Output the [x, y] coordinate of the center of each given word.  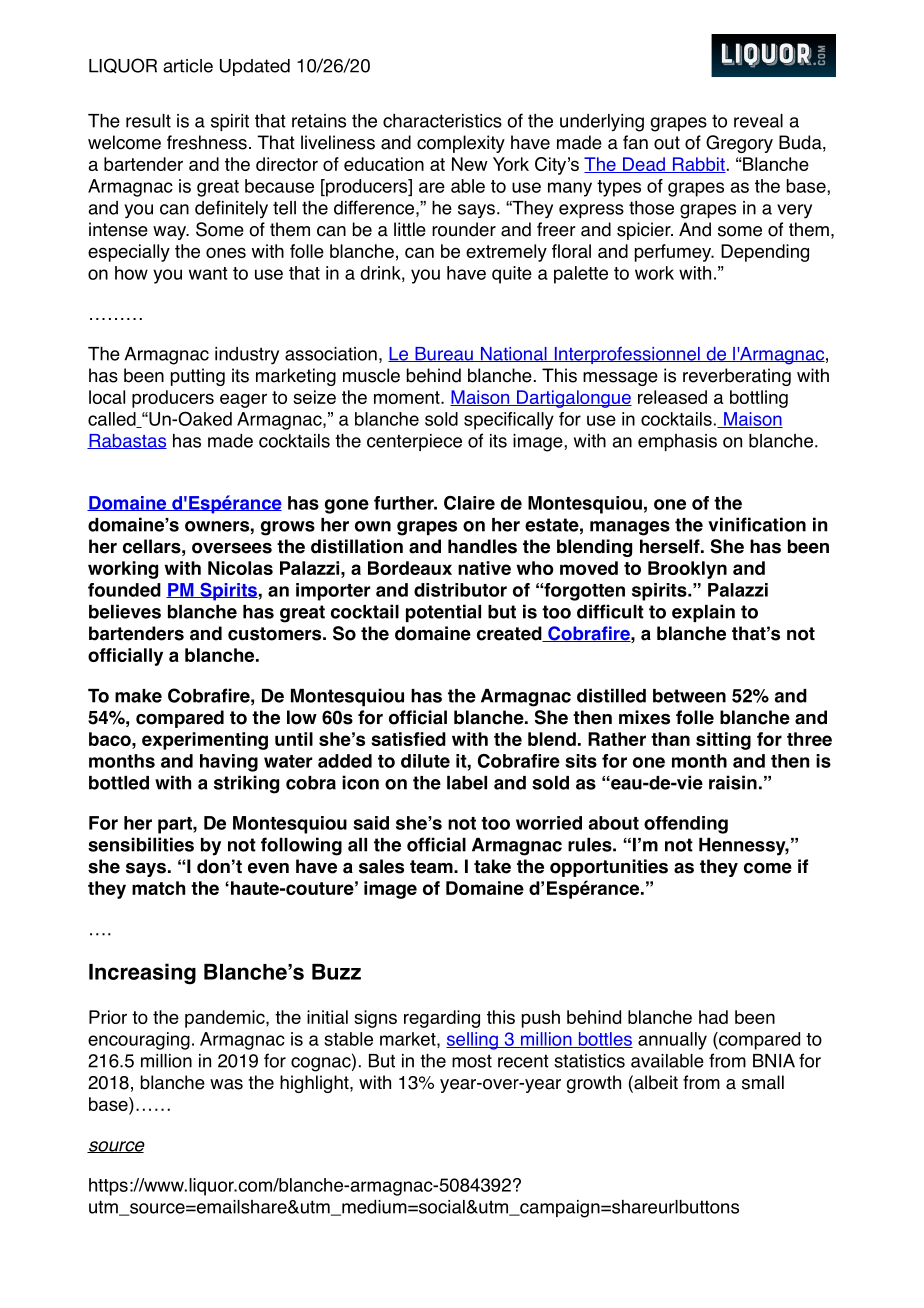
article [188, 66]
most [472, 1061]
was [226, 1084]
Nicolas [240, 568]
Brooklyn [687, 570]
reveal [758, 121]
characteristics [442, 121]
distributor [460, 590]
